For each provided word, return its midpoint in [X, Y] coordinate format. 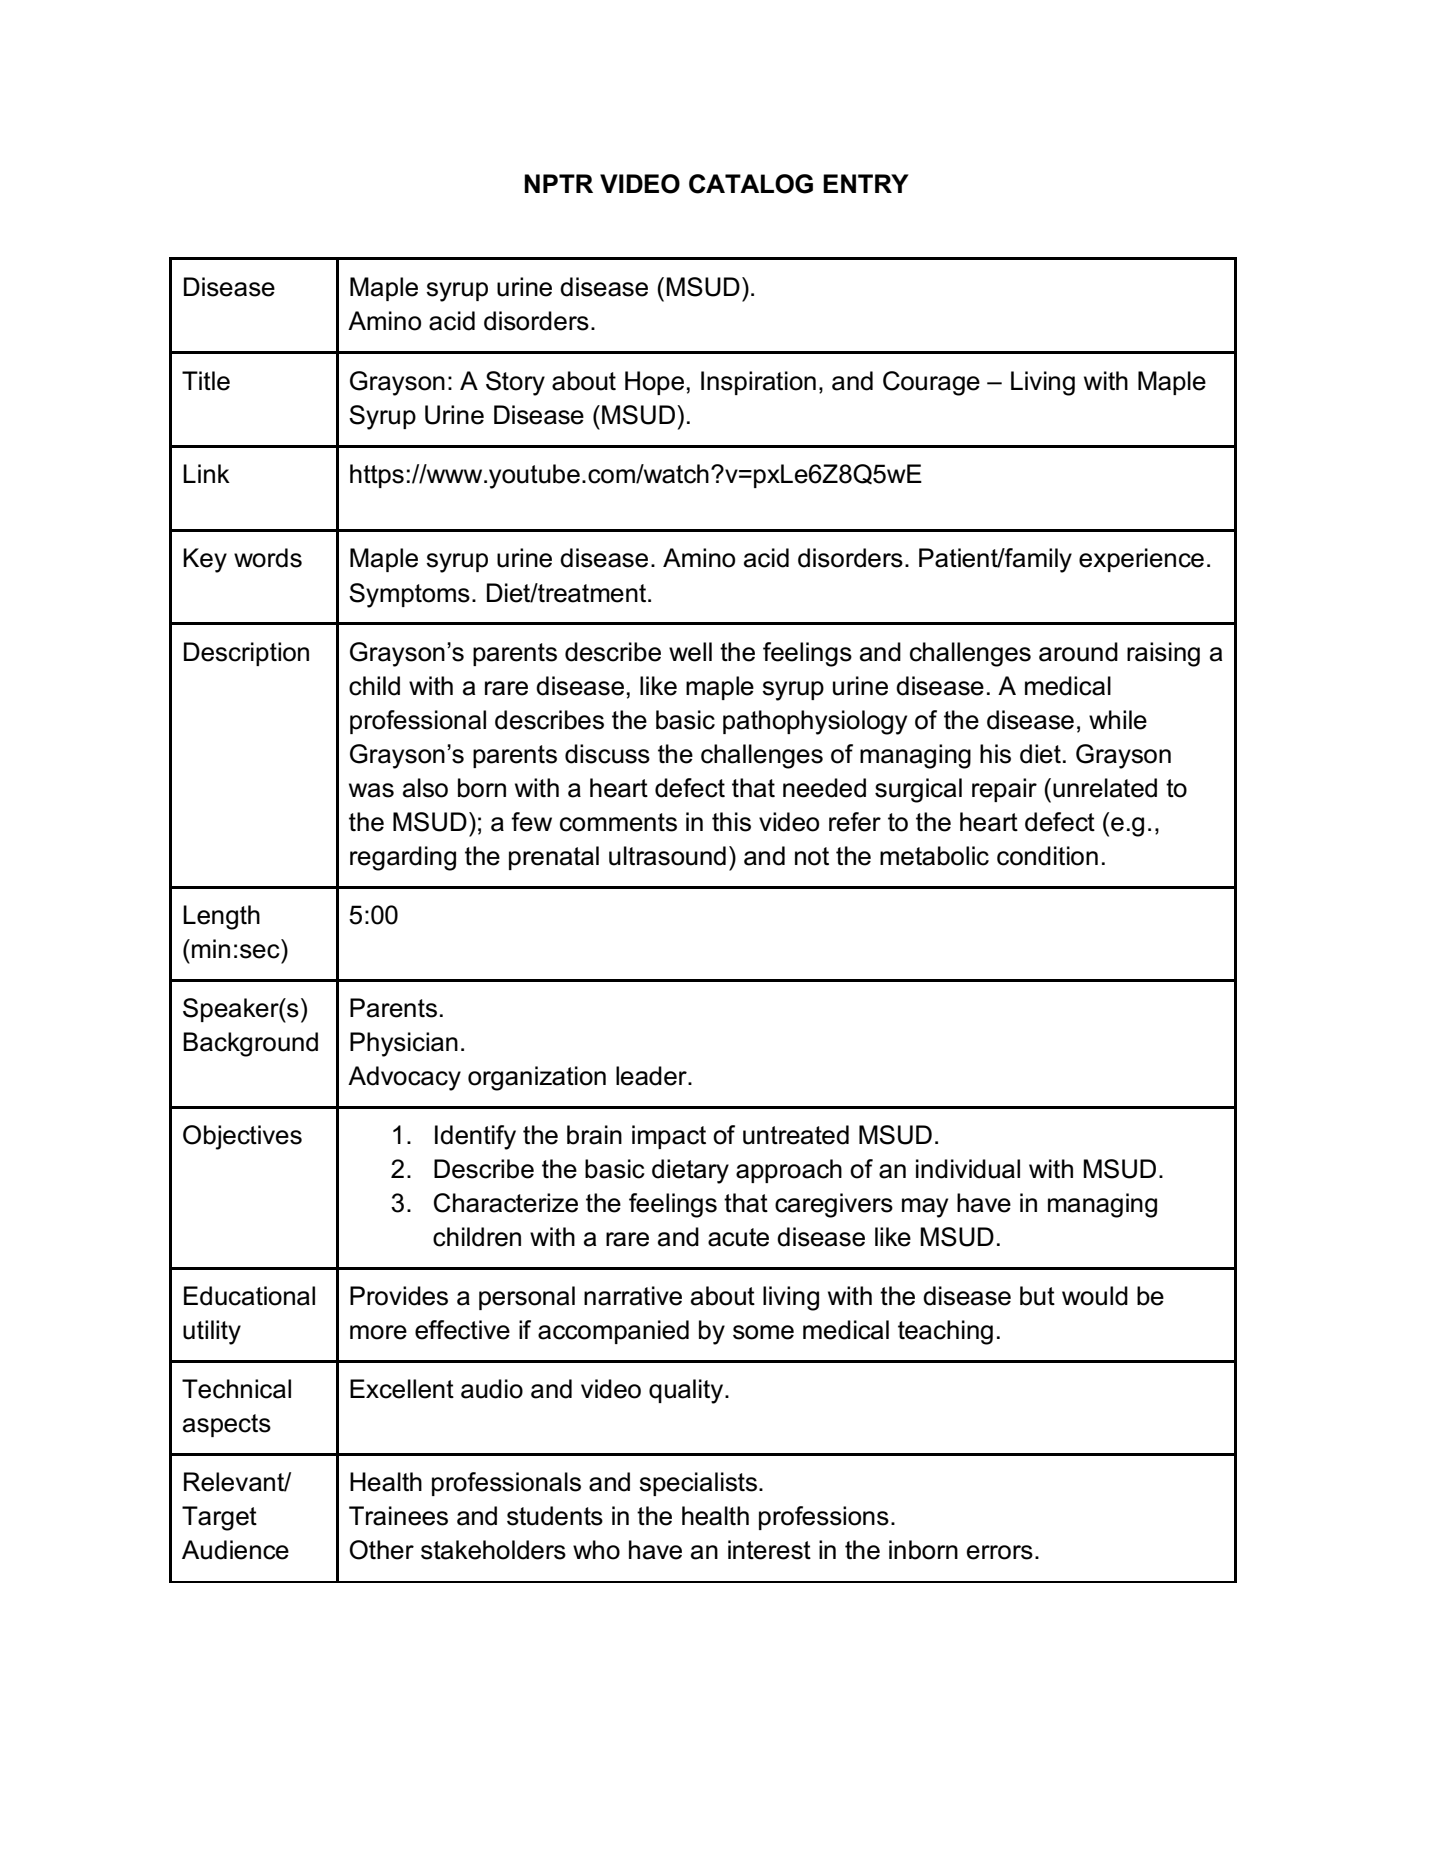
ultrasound [667, 856]
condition [1047, 856]
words [268, 558]
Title [206, 381]
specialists [699, 1484]
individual [968, 1169]
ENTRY [866, 183]
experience [1141, 560]
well [690, 652]
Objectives [242, 1137]
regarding [403, 858]
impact [669, 1137]
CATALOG [751, 184]
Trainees [398, 1516]
